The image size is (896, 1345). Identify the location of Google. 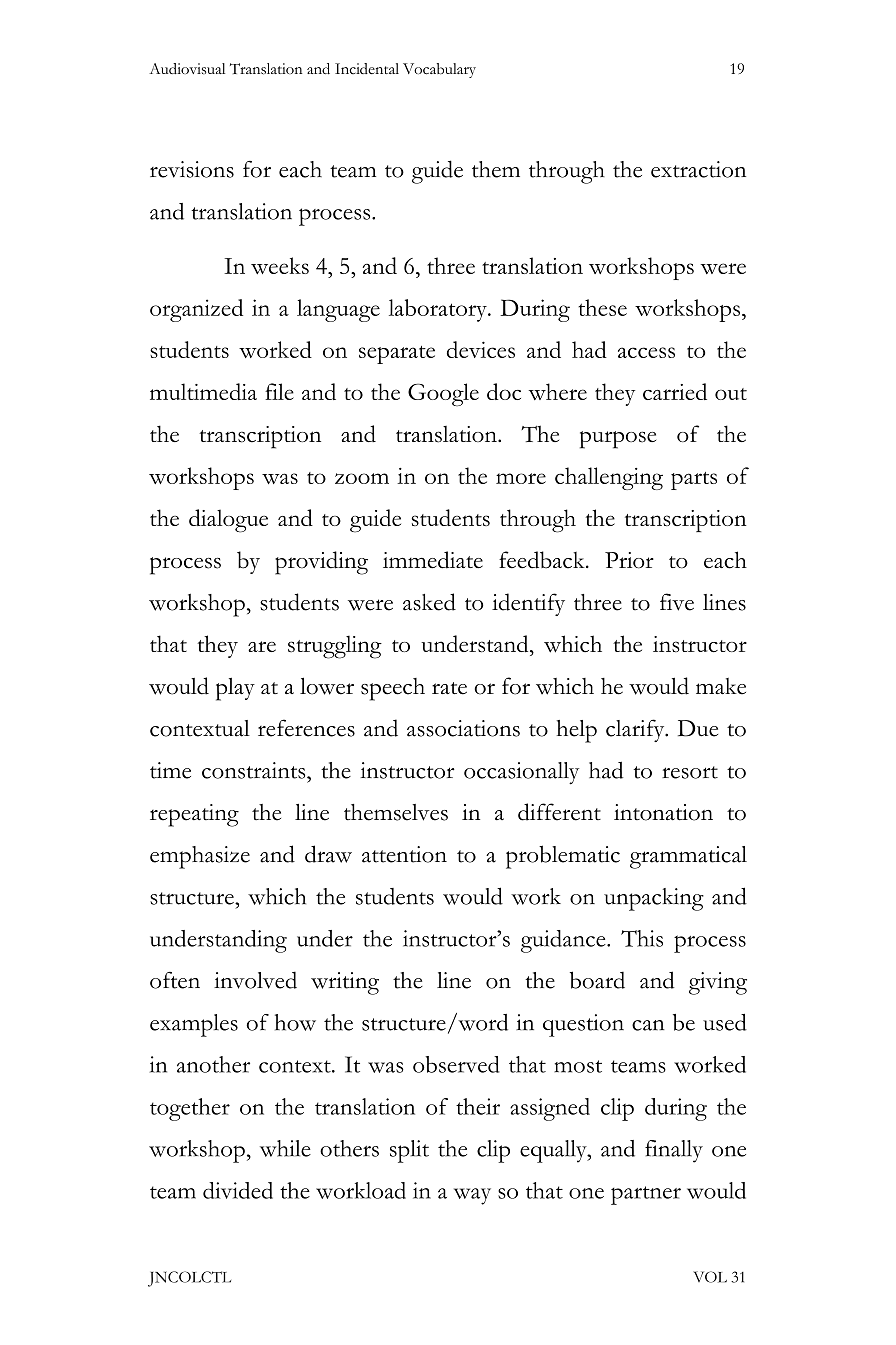
(443, 394).
